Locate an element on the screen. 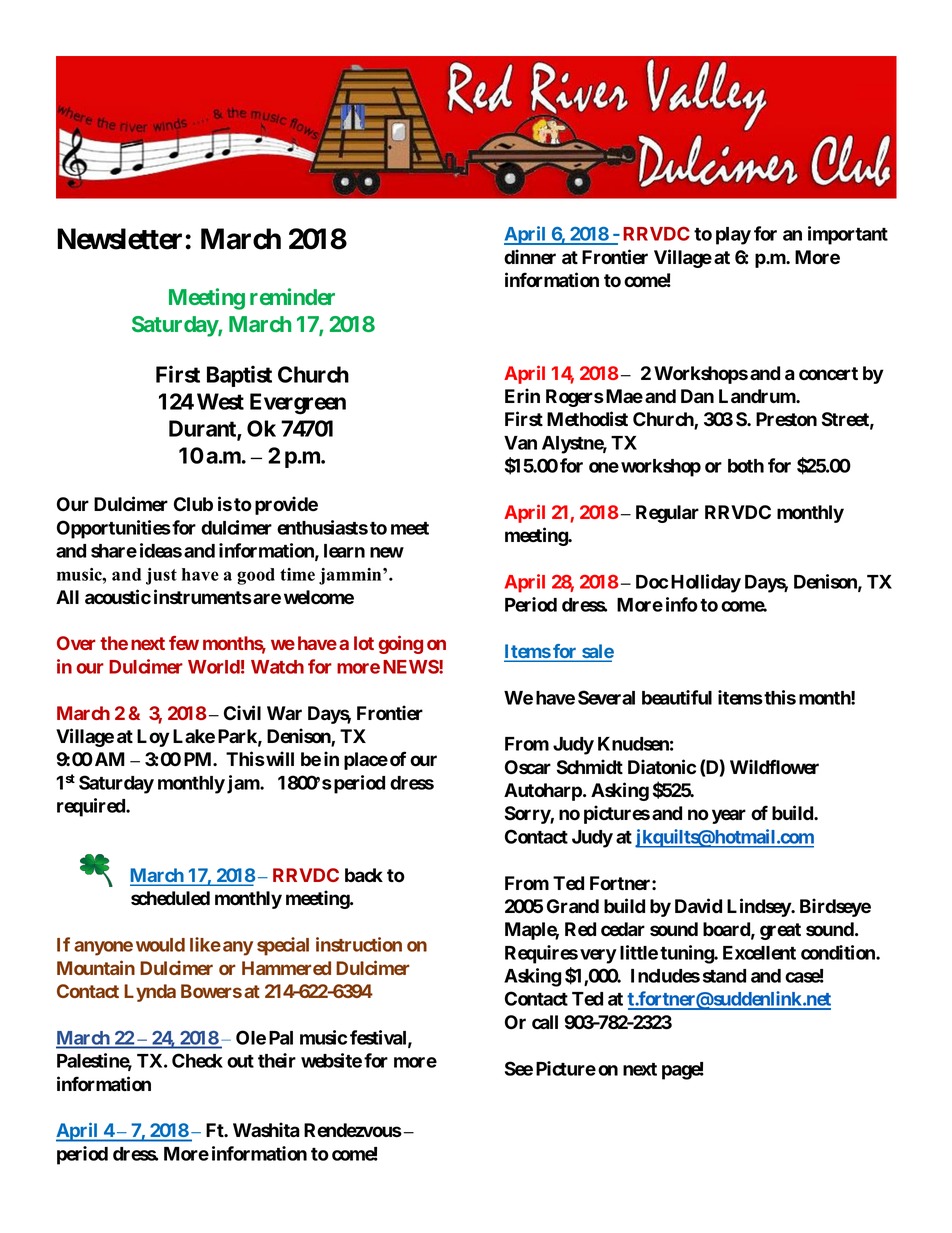 This screenshot has height=1233, width=952. reminder is located at coordinates (292, 296).
